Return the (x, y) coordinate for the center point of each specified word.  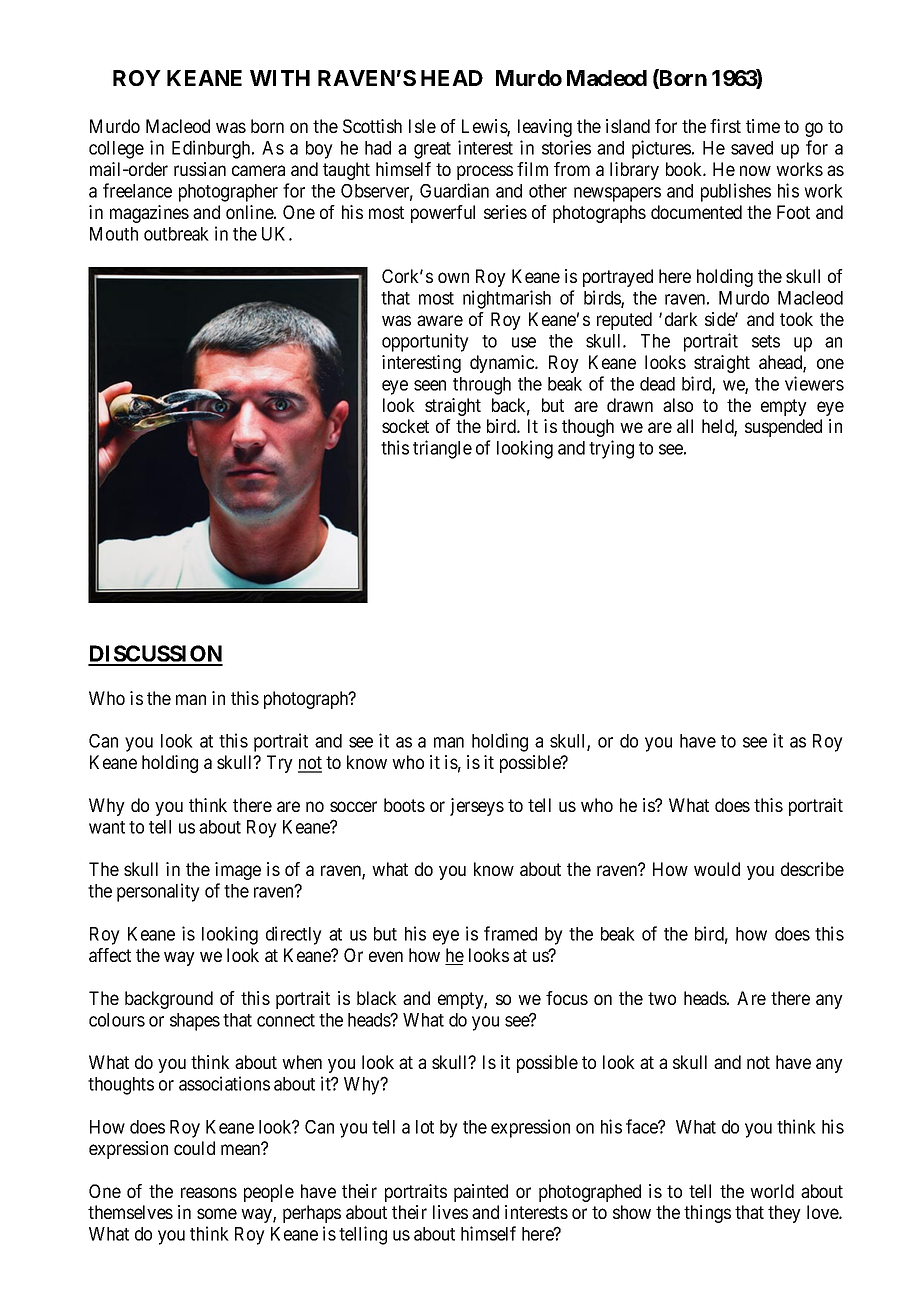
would (717, 869)
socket (405, 426)
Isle (422, 126)
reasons (209, 1192)
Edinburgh (212, 149)
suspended (783, 428)
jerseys (477, 807)
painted (481, 1193)
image (238, 871)
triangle (442, 449)
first (725, 126)
